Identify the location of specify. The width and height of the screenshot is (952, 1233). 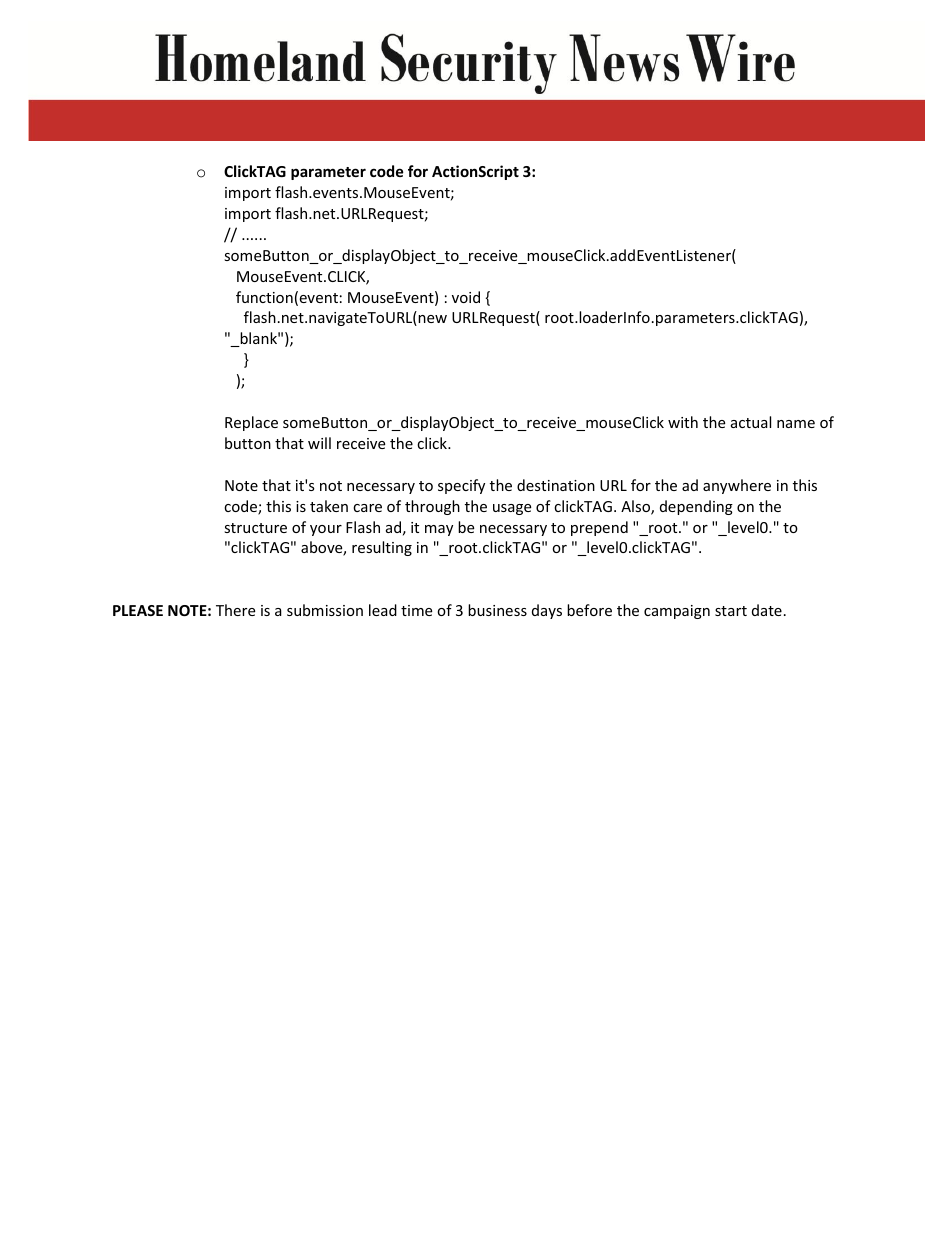
(461, 486).
